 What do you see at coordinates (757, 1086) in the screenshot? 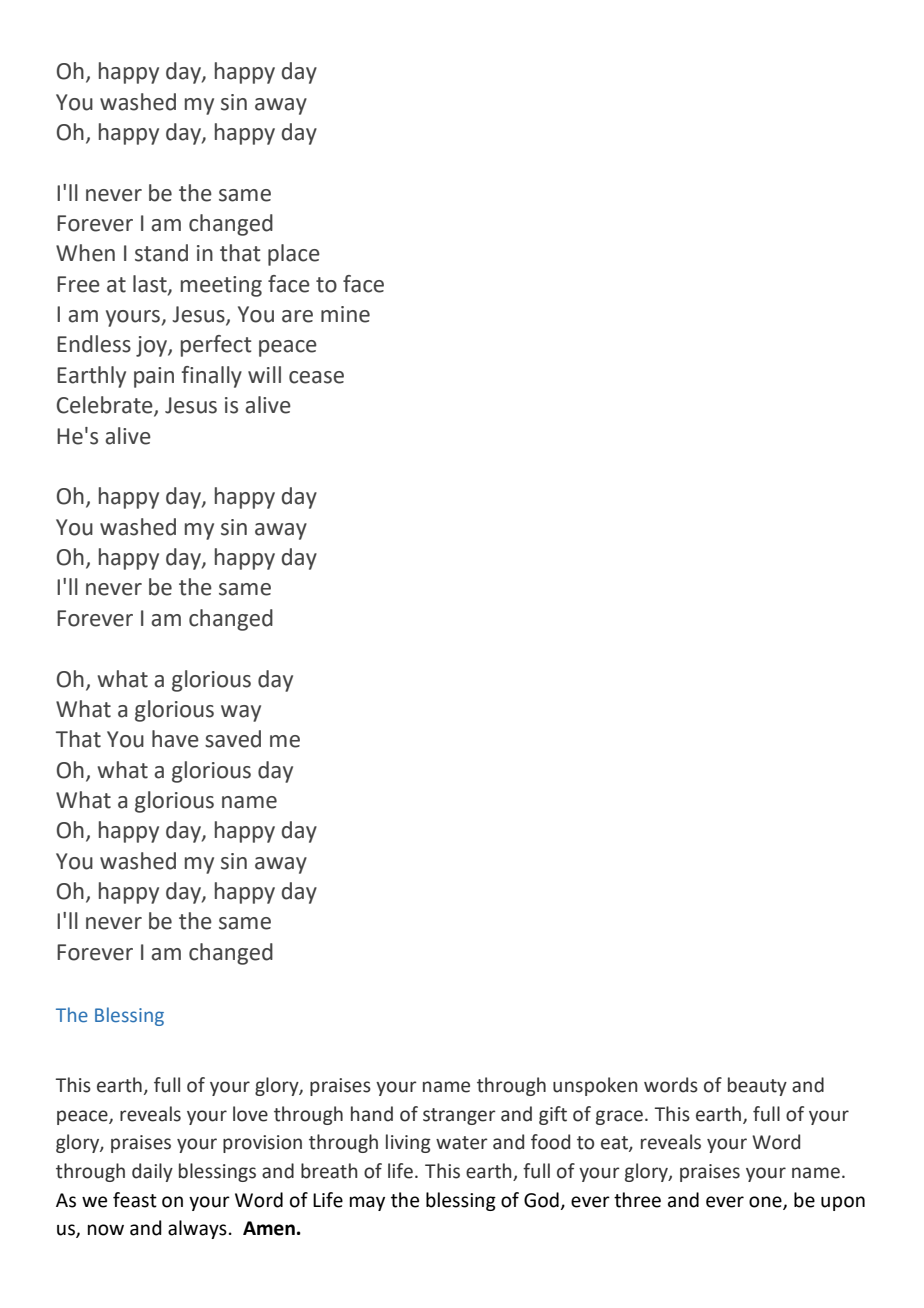
I see `beauty` at bounding box center [757, 1086].
